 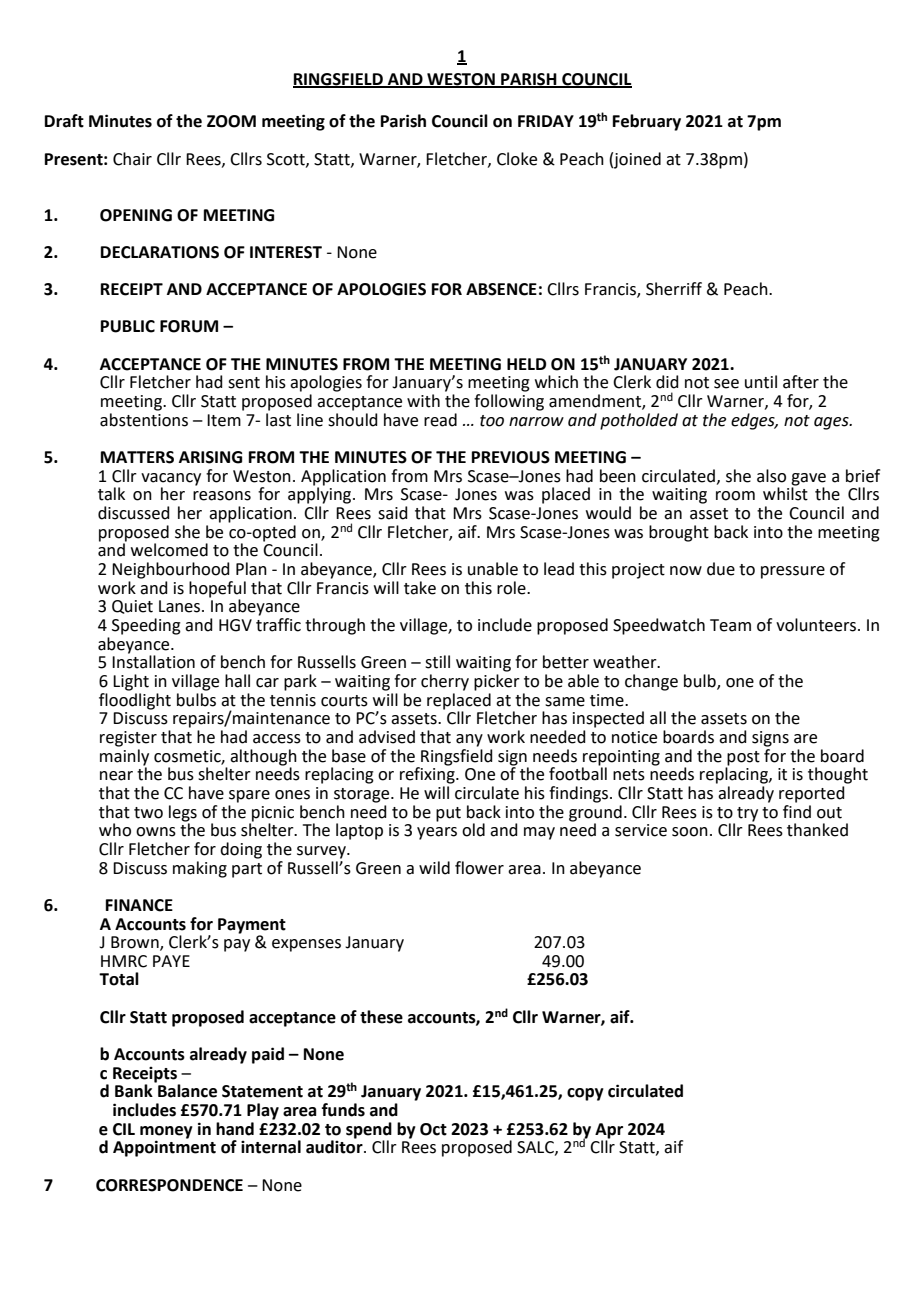 What do you see at coordinates (517, 159) in the screenshot?
I see `Cloke` at bounding box center [517, 159].
